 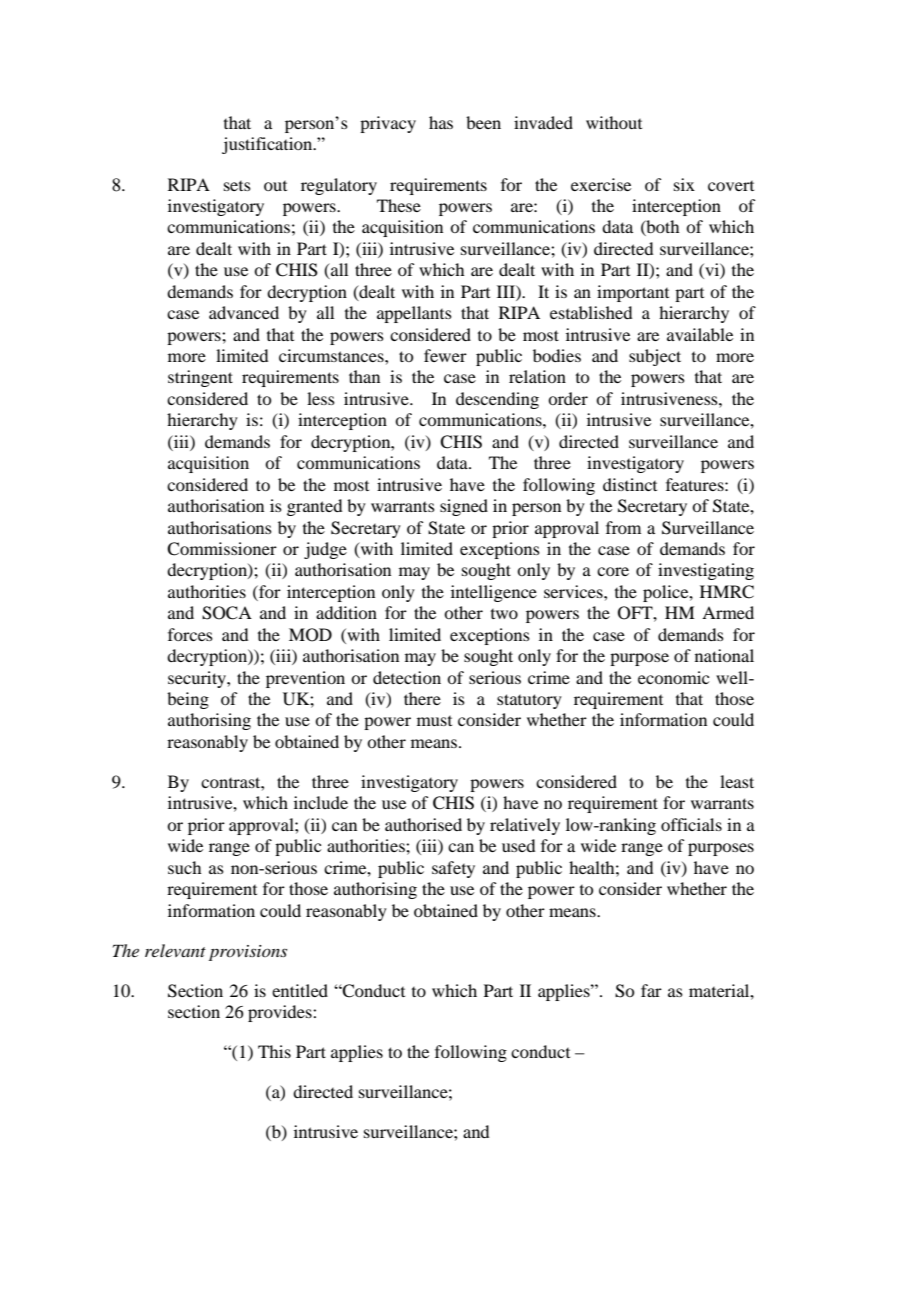 What do you see at coordinates (281, 1013) in the document?
I see `provides` at bounding box center [281, 1013].
